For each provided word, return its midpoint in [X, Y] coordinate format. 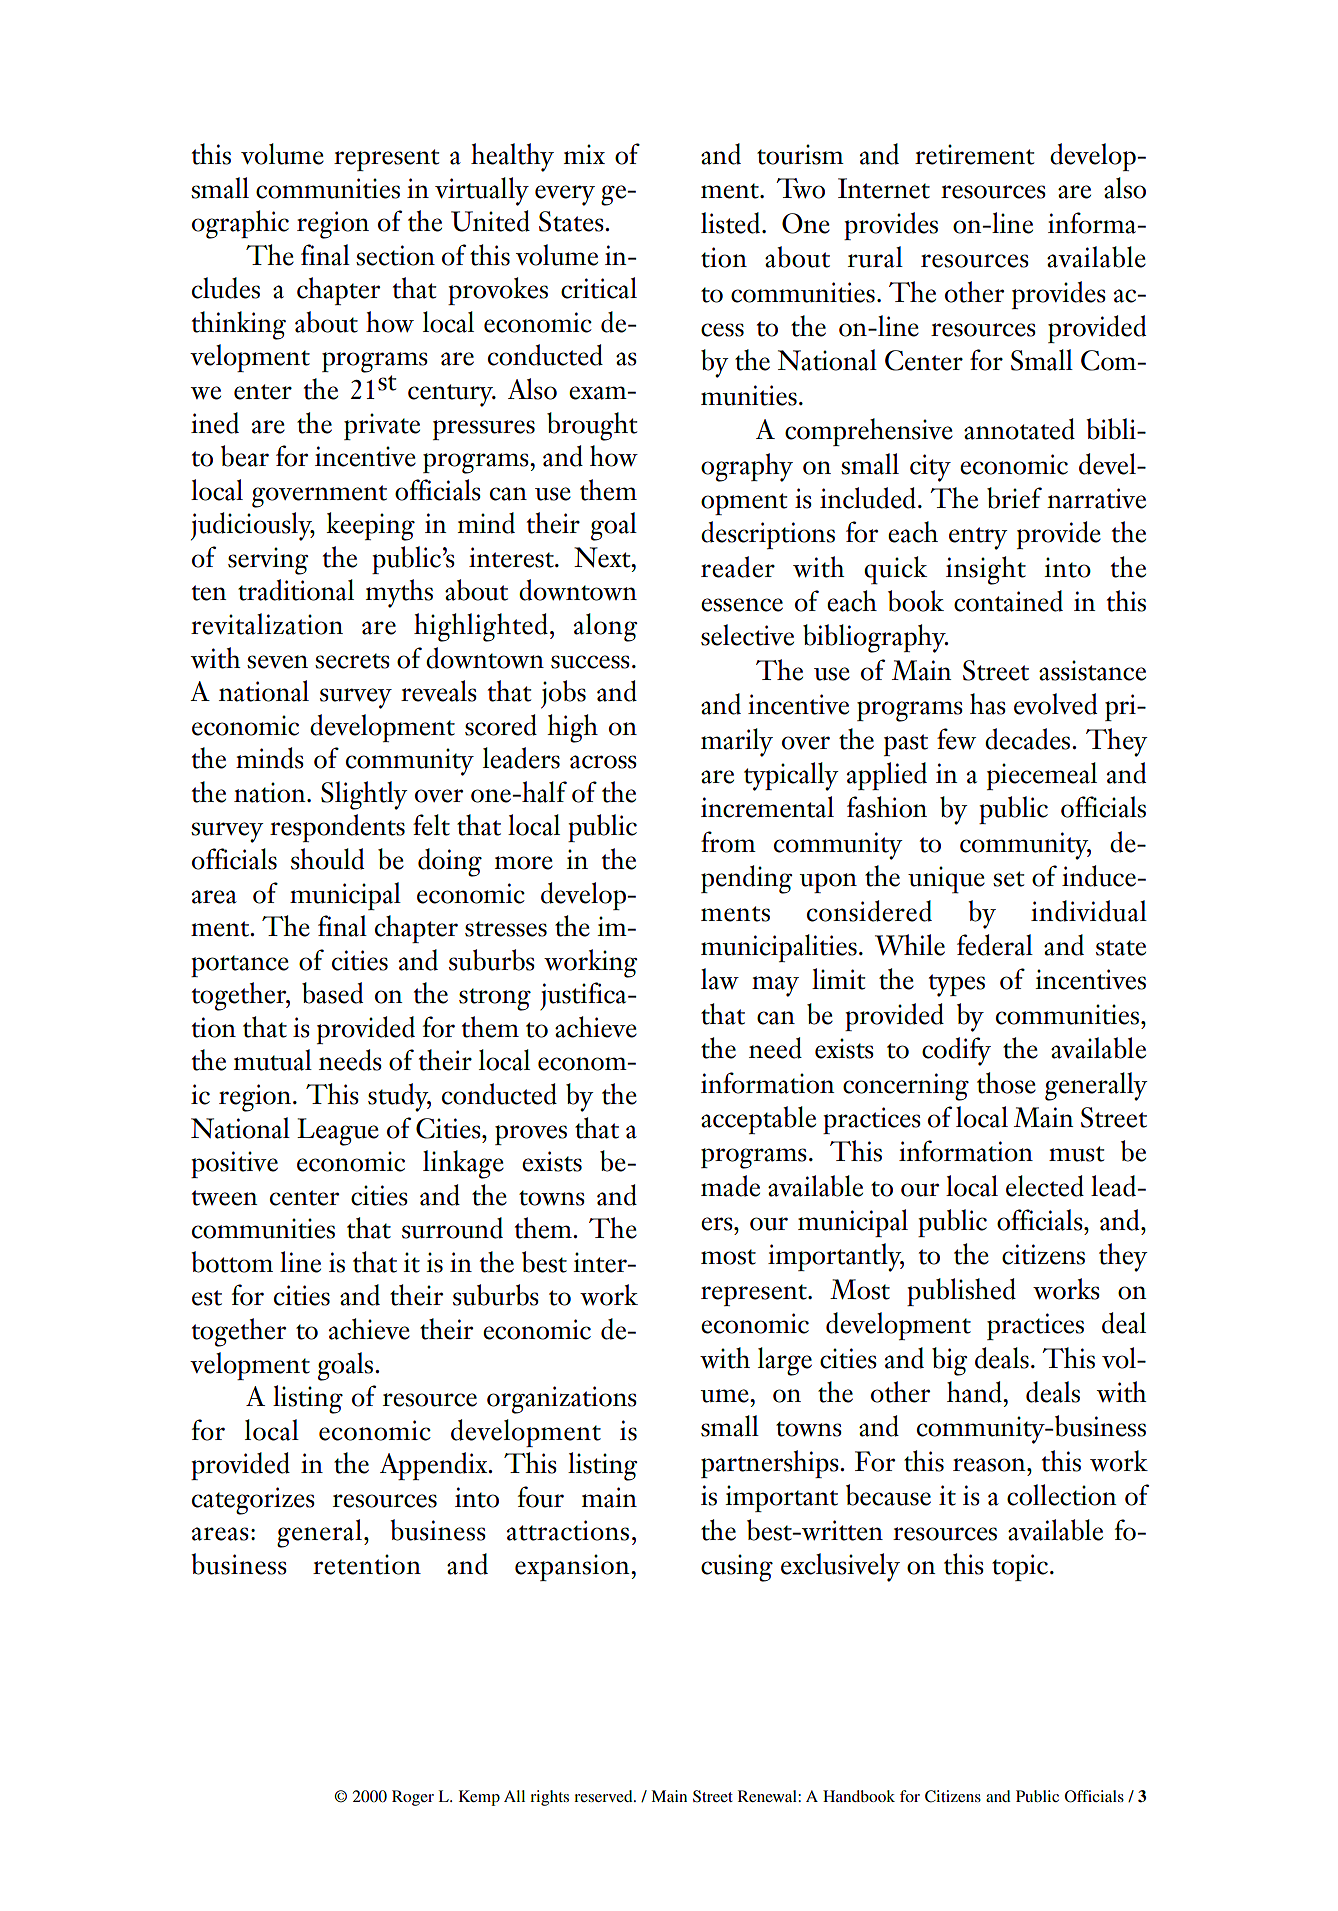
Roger [413, 1798]
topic [1020, 1567]
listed [730, 223]
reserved [604, 1796]
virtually [482, 191]
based [332, 993]
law [720, 979]
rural [875, 257]
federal [995, 945]
